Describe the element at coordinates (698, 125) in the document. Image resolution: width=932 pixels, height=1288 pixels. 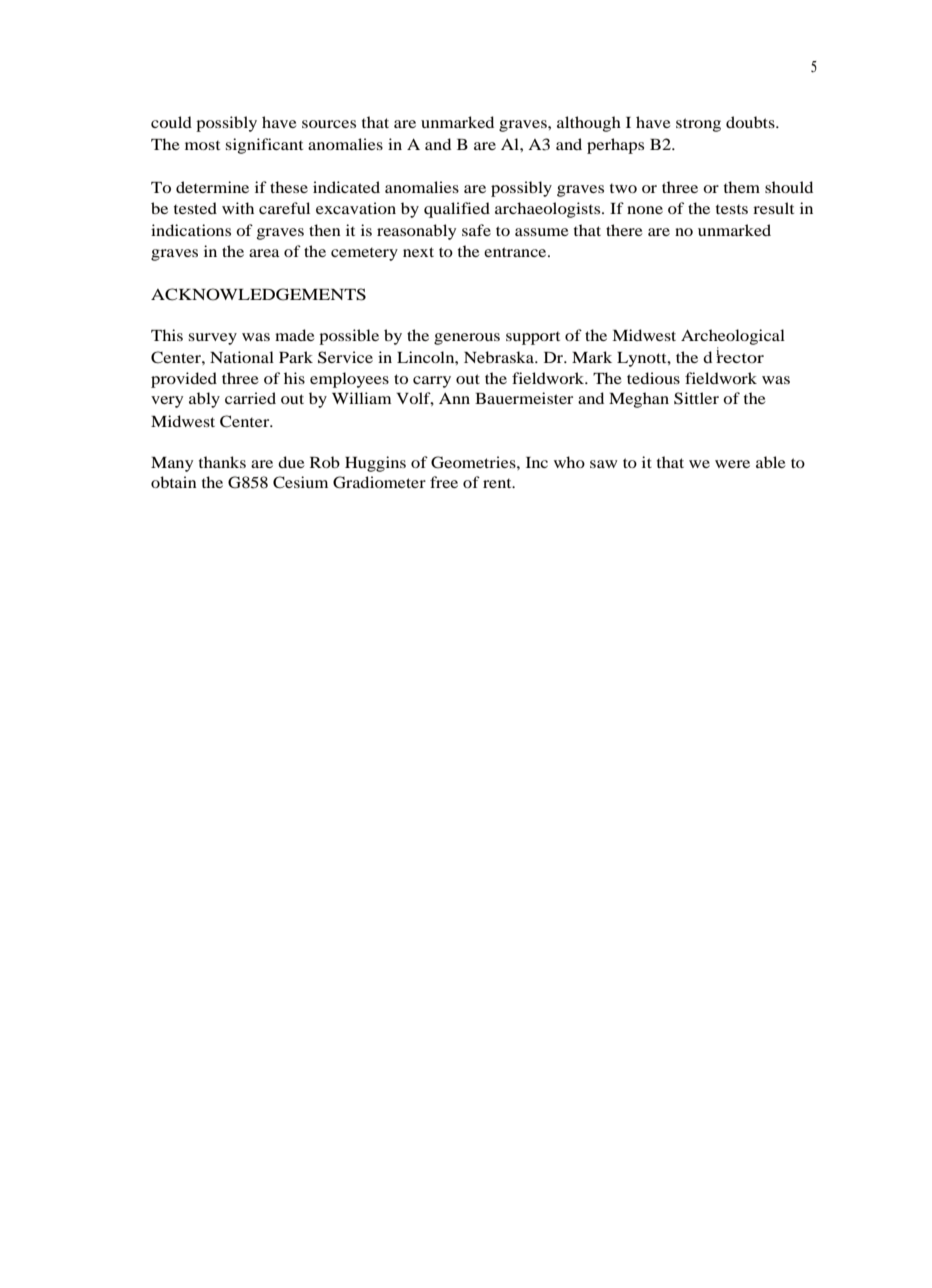
I see `strong` at that location.
